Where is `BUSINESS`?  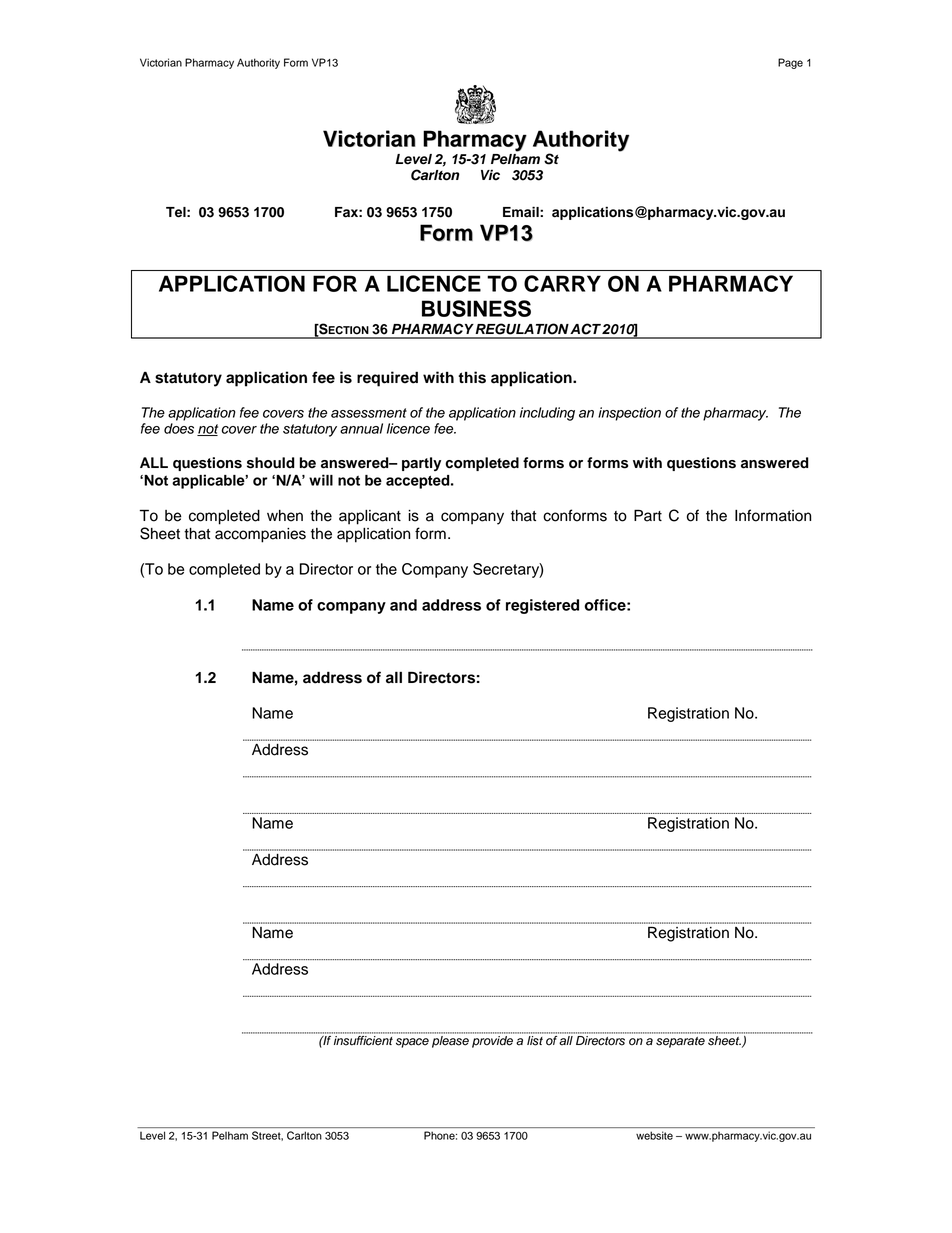
BUSINESS is located at coordinates (476, 308).
